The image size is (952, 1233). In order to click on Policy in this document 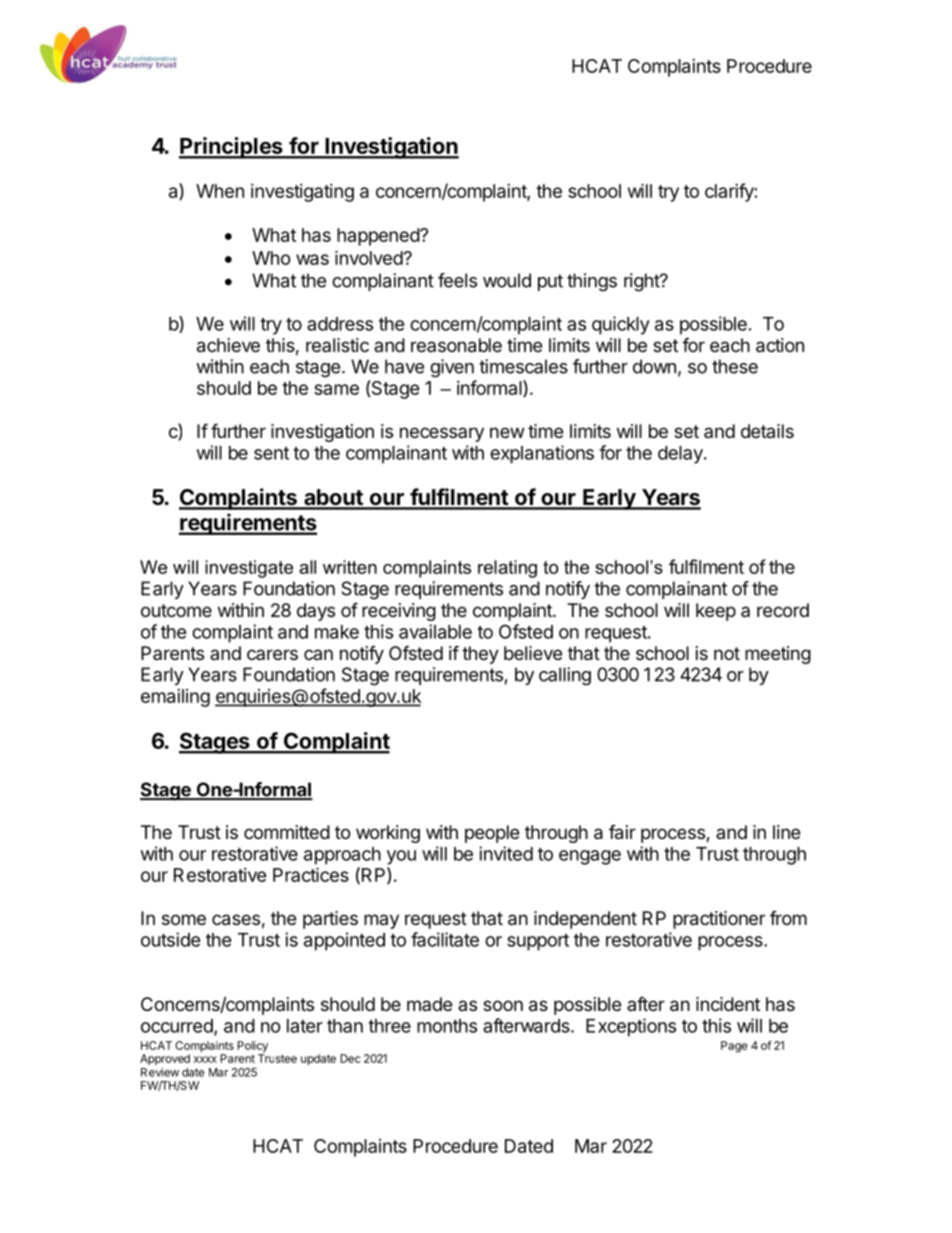, I will do `click(252, 1048)`.
